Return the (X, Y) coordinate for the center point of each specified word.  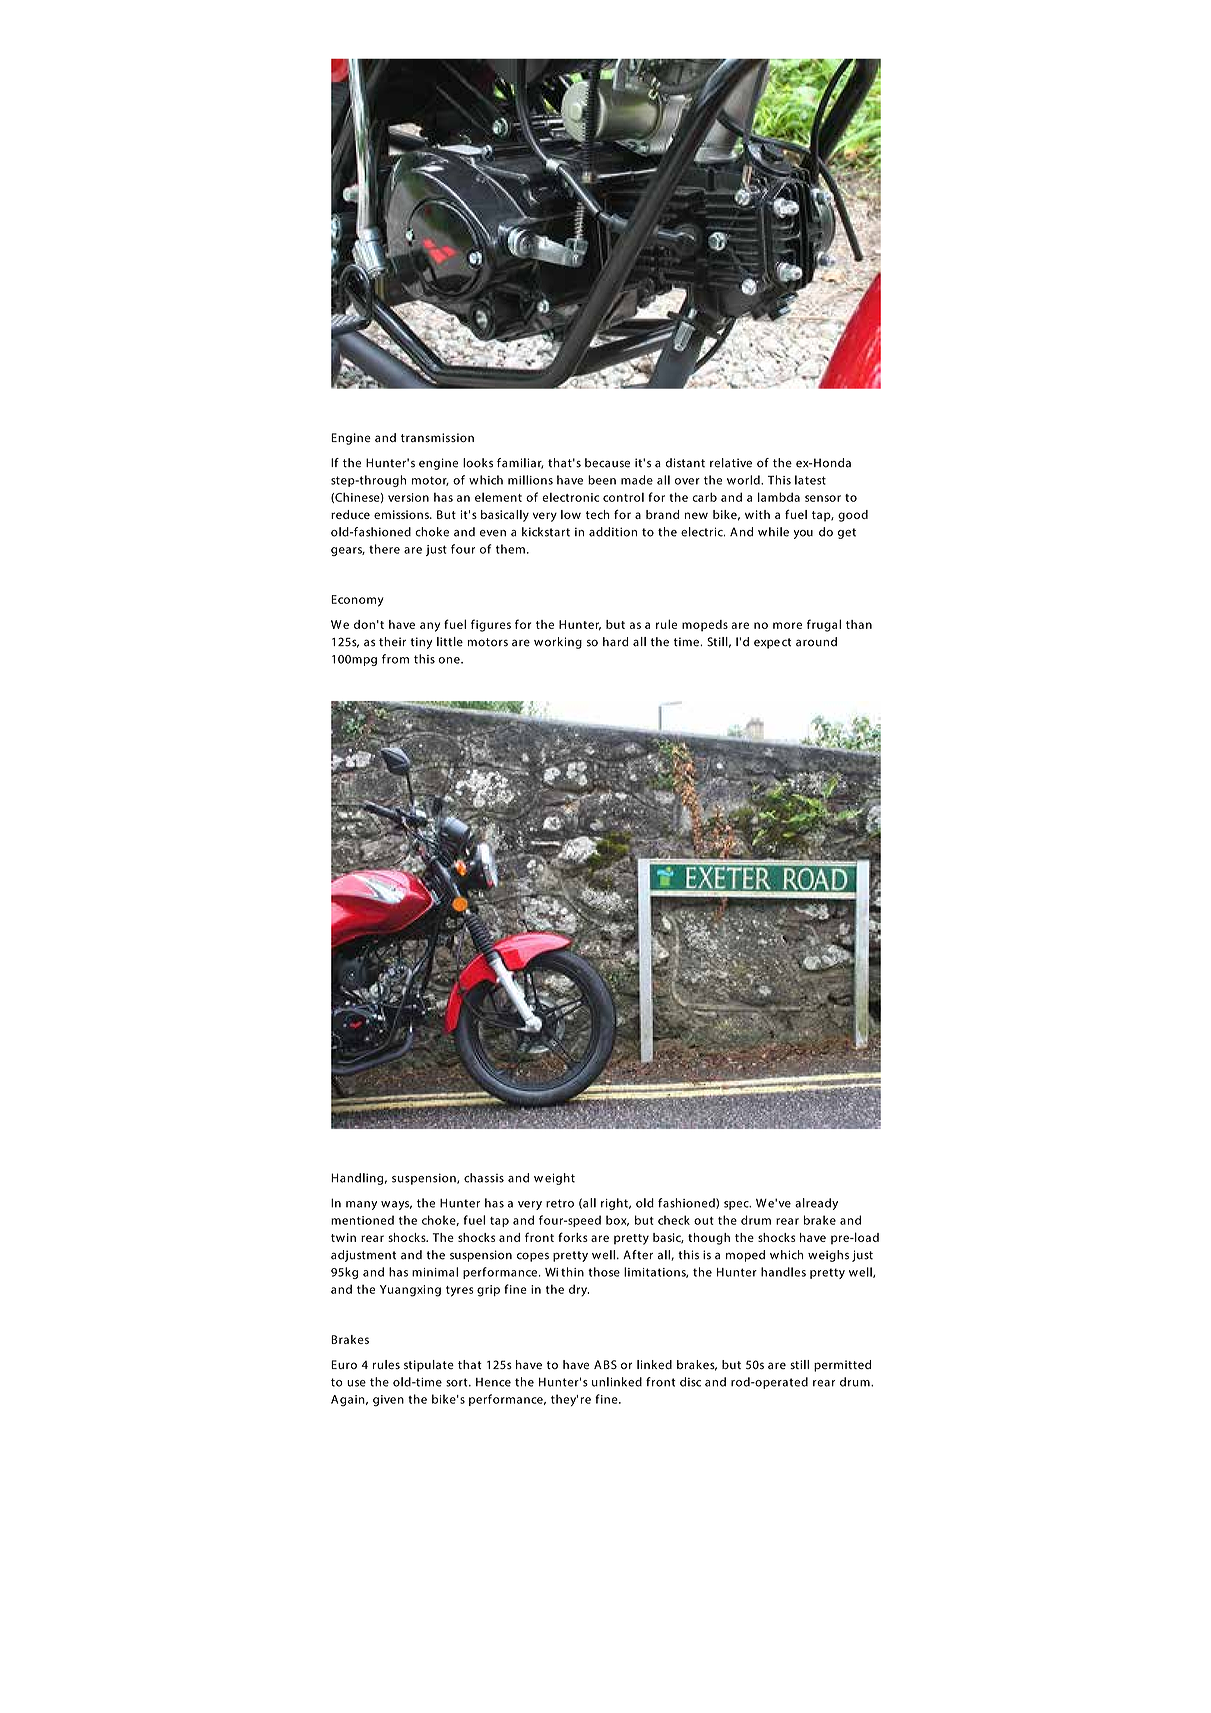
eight (560, 1179)
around (816, 642)
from (395, 659)
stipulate (429, 1366)
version (408, 497)
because (607, 463)
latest (810, 480)
